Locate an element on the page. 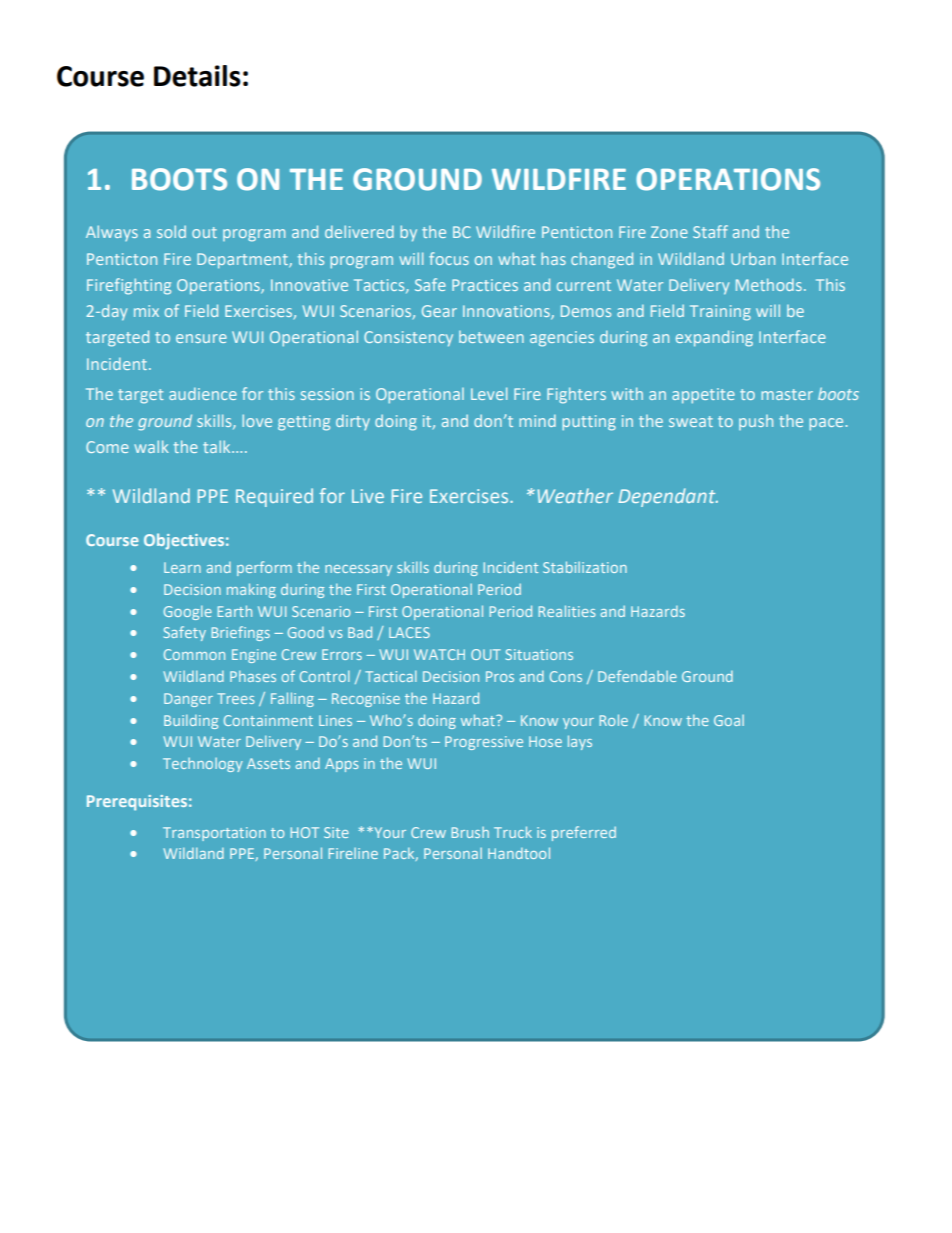 The height and width of the image is (1233, 952). mind is located at coordinates (537, 420).
